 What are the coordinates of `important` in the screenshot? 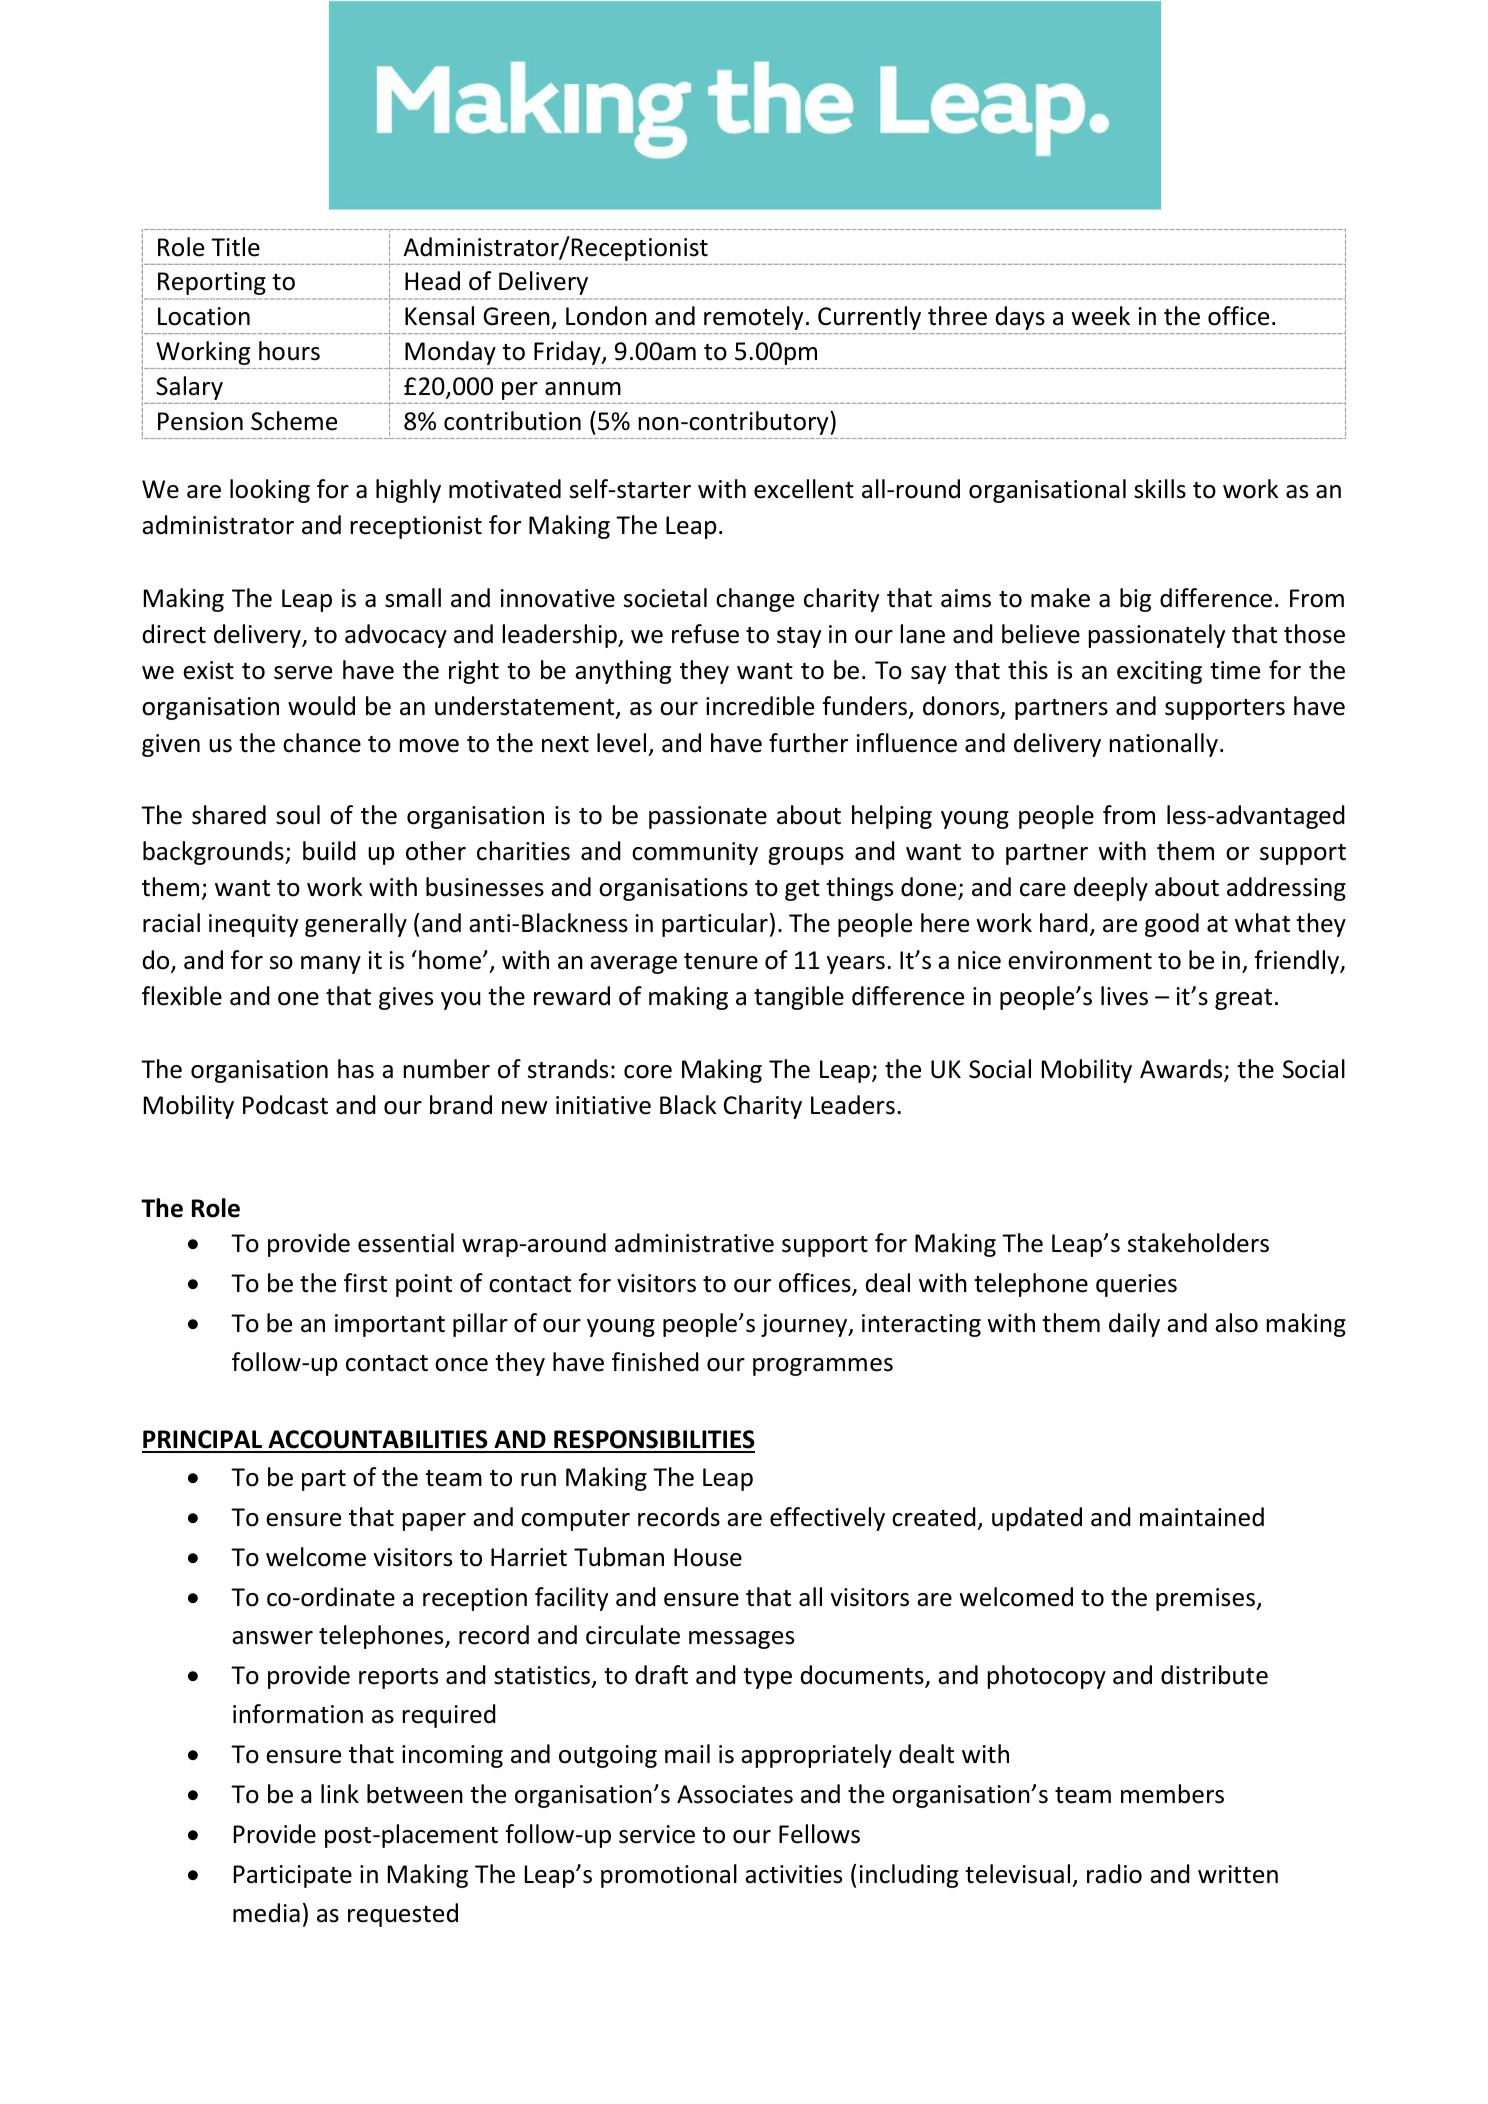 It's located at (390, 1325).
